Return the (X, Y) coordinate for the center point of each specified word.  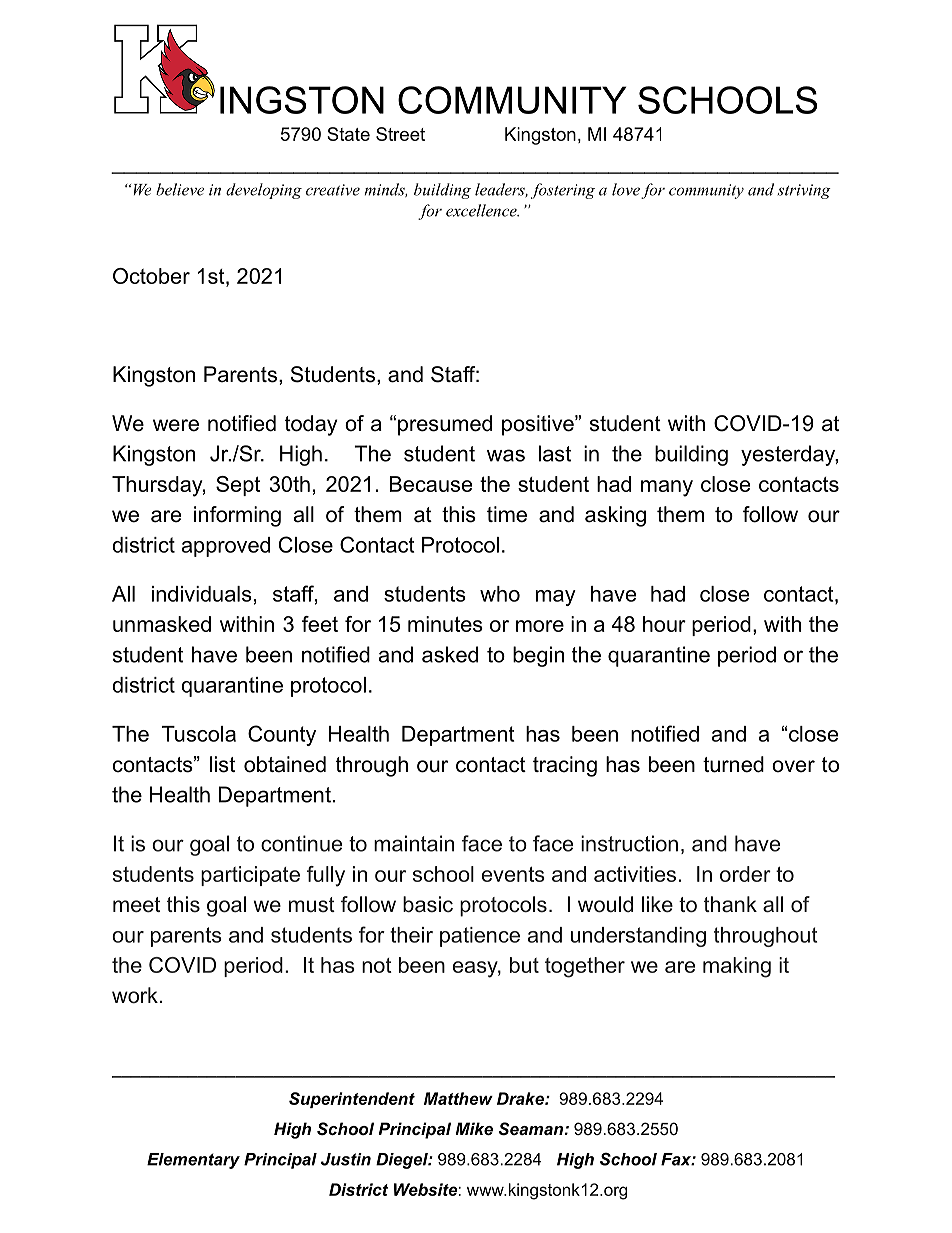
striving (804, 191)
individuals (202, 594)
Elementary (193, 1161)
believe (180, 189)
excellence (482, 210)
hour (664, 624)
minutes (445, 624)
